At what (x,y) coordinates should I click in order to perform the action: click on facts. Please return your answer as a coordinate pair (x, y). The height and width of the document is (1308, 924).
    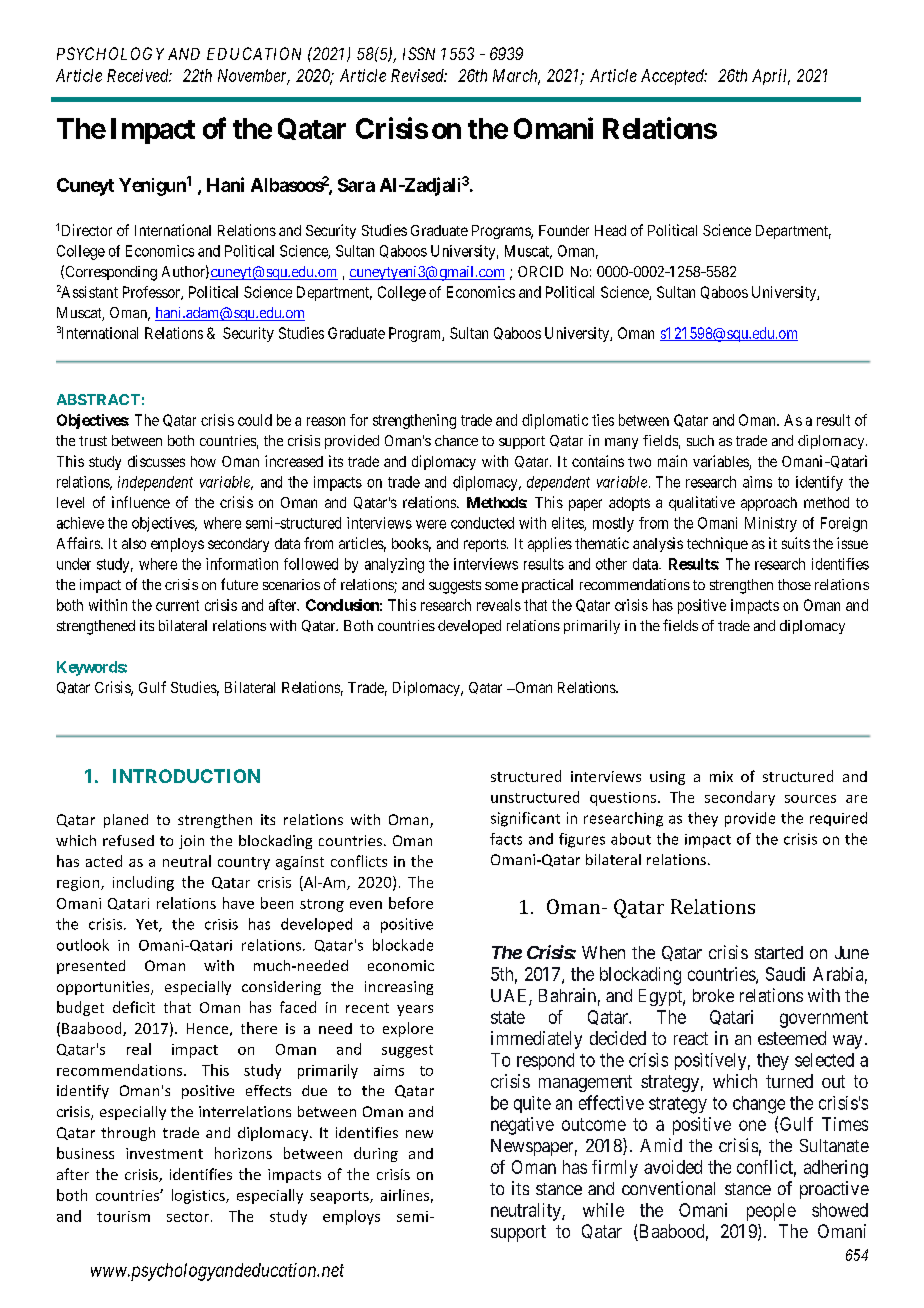
    Looking at the image, I should click on (506, 839).
